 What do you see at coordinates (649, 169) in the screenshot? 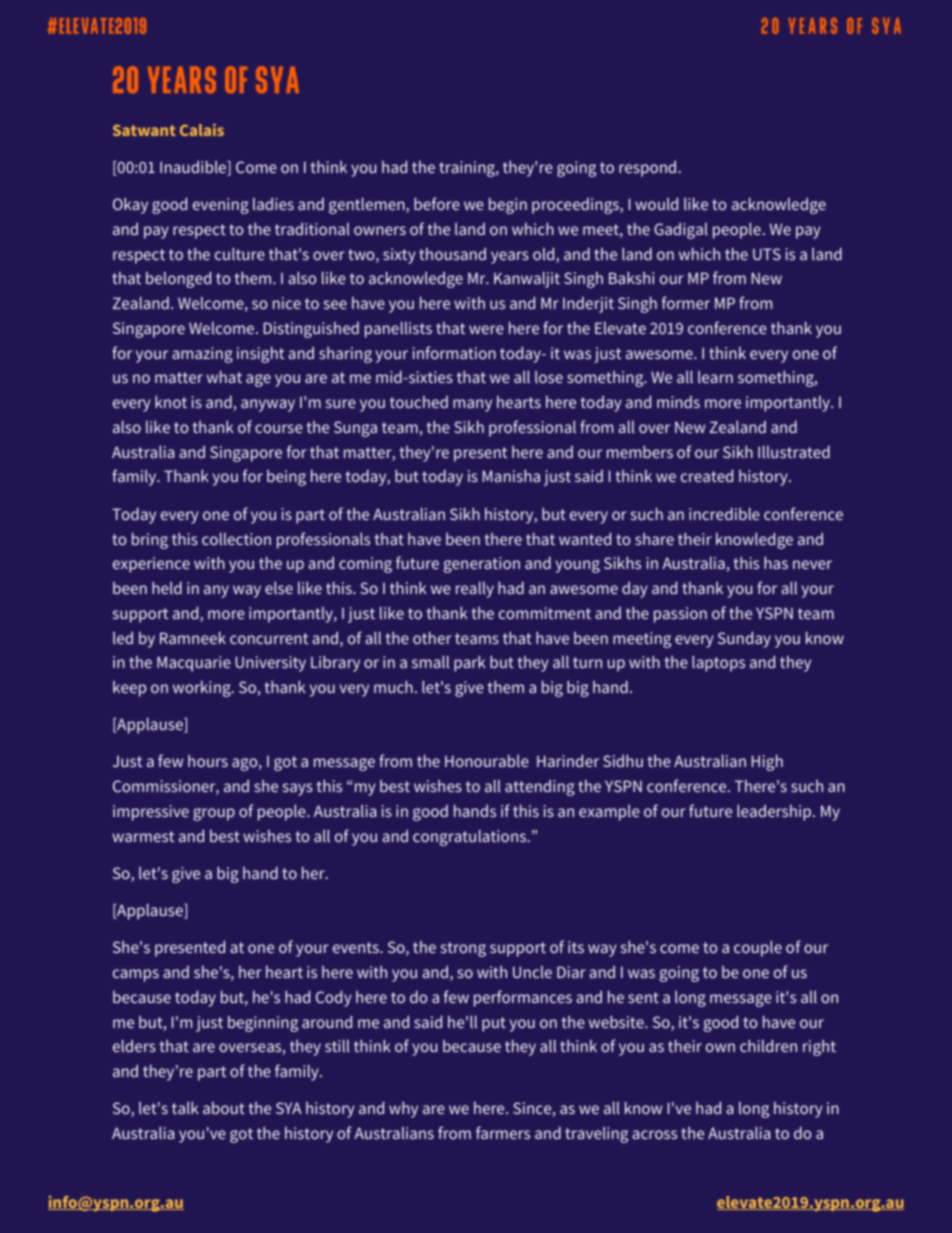
I see `respond` at bounding box center [649, 169].
